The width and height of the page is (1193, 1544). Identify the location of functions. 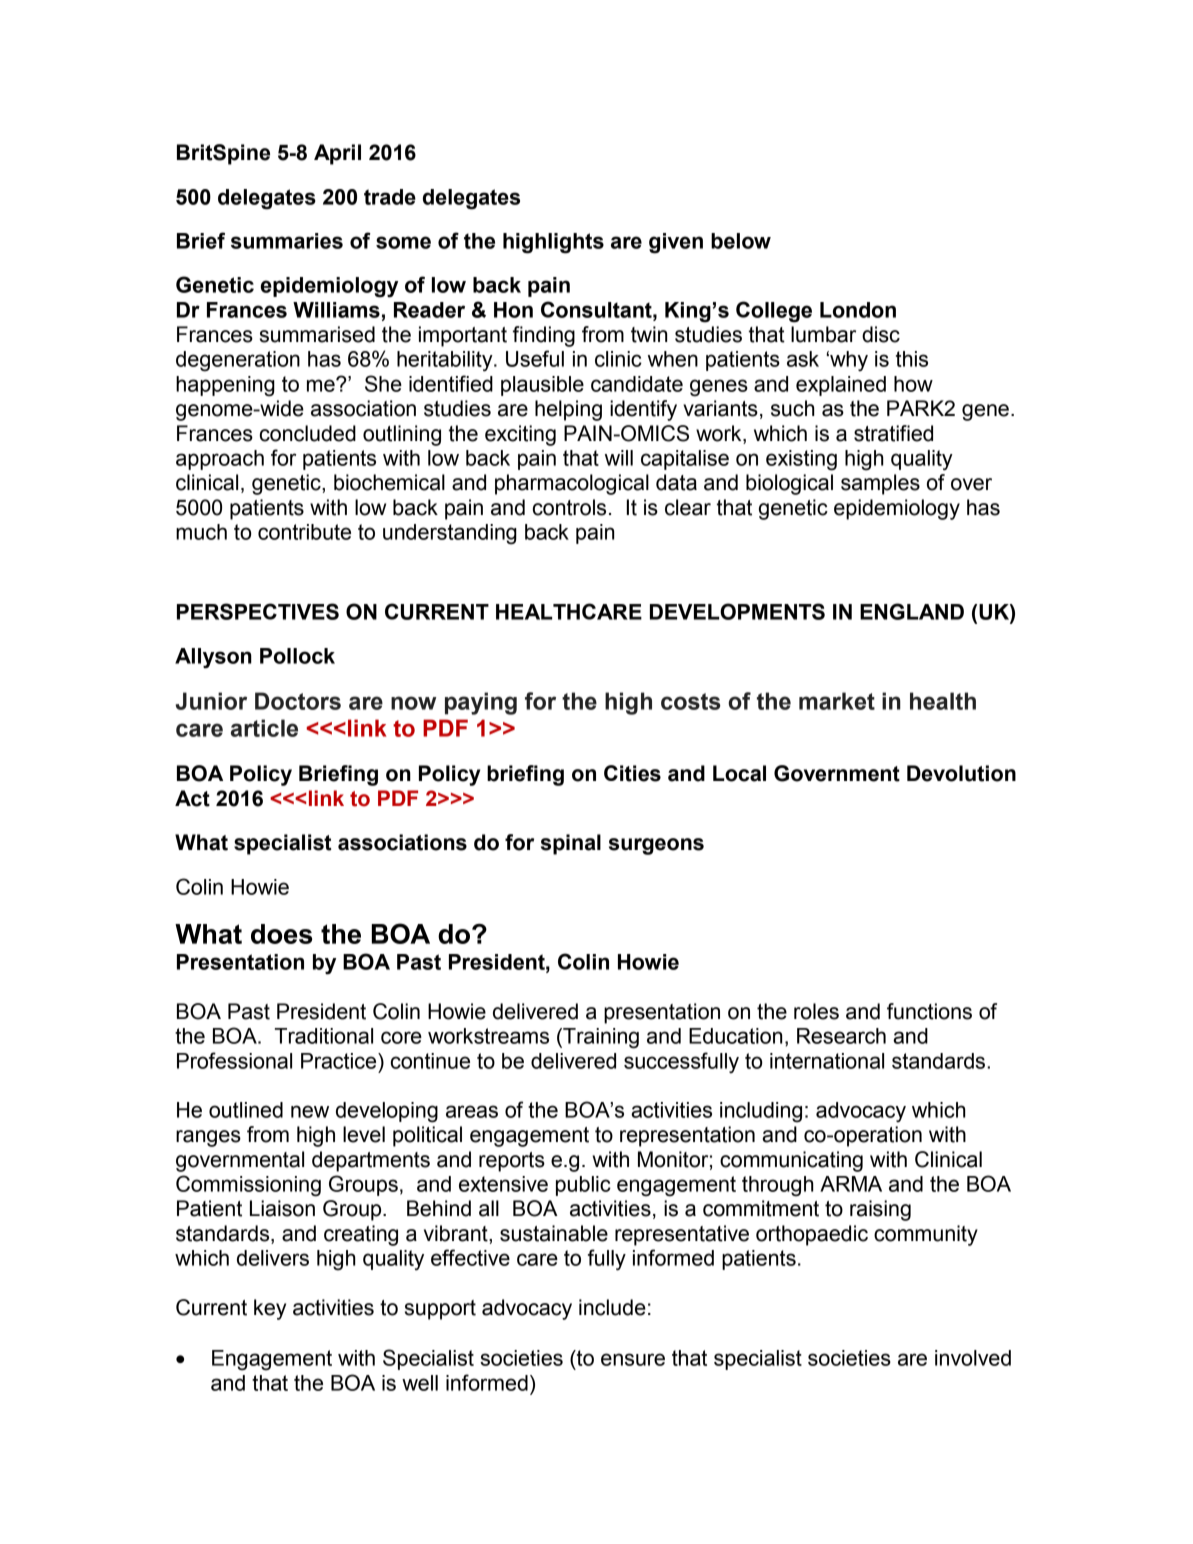
(929, 1011).
